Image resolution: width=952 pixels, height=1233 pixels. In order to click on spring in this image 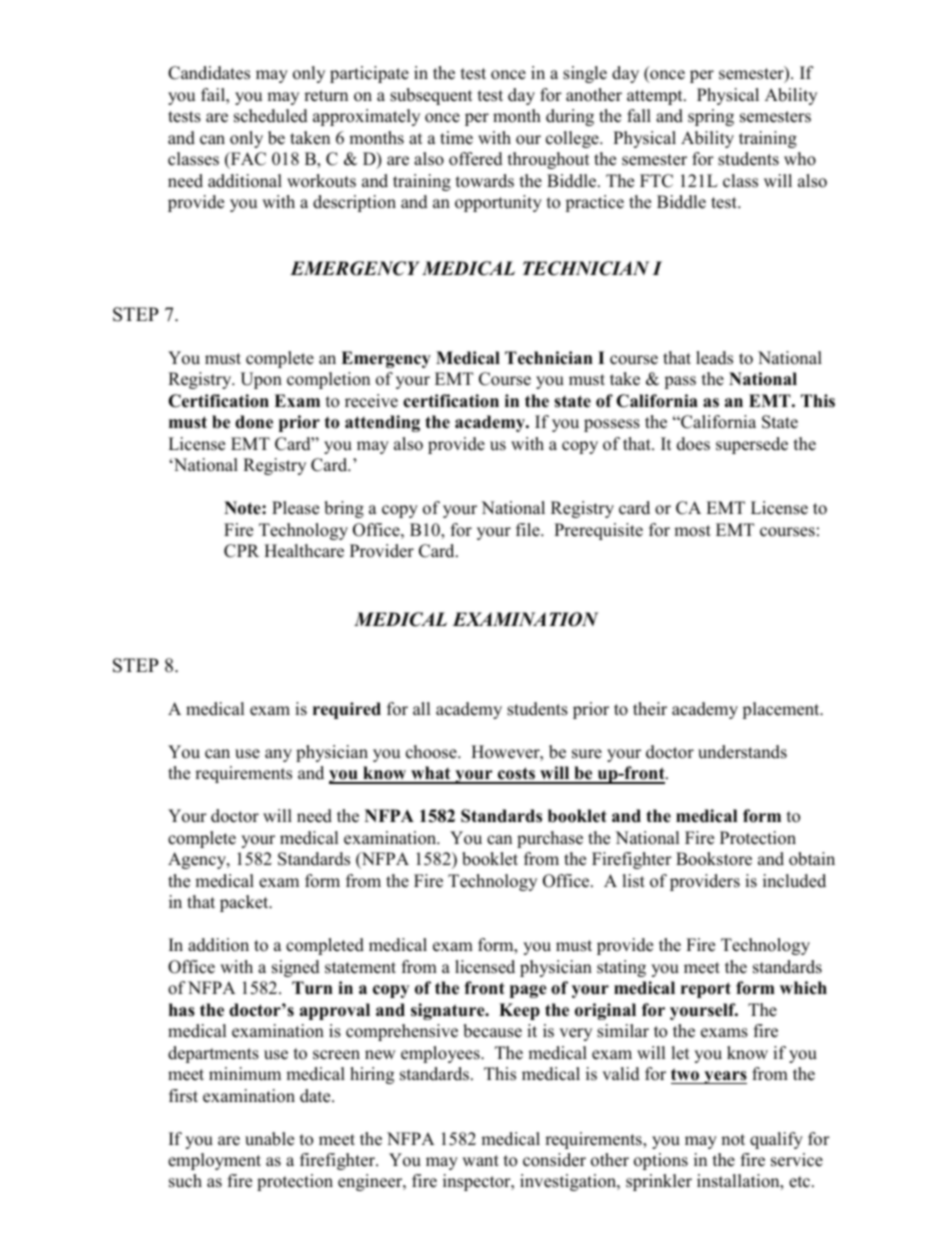, I will do `click(711, 117)`.
